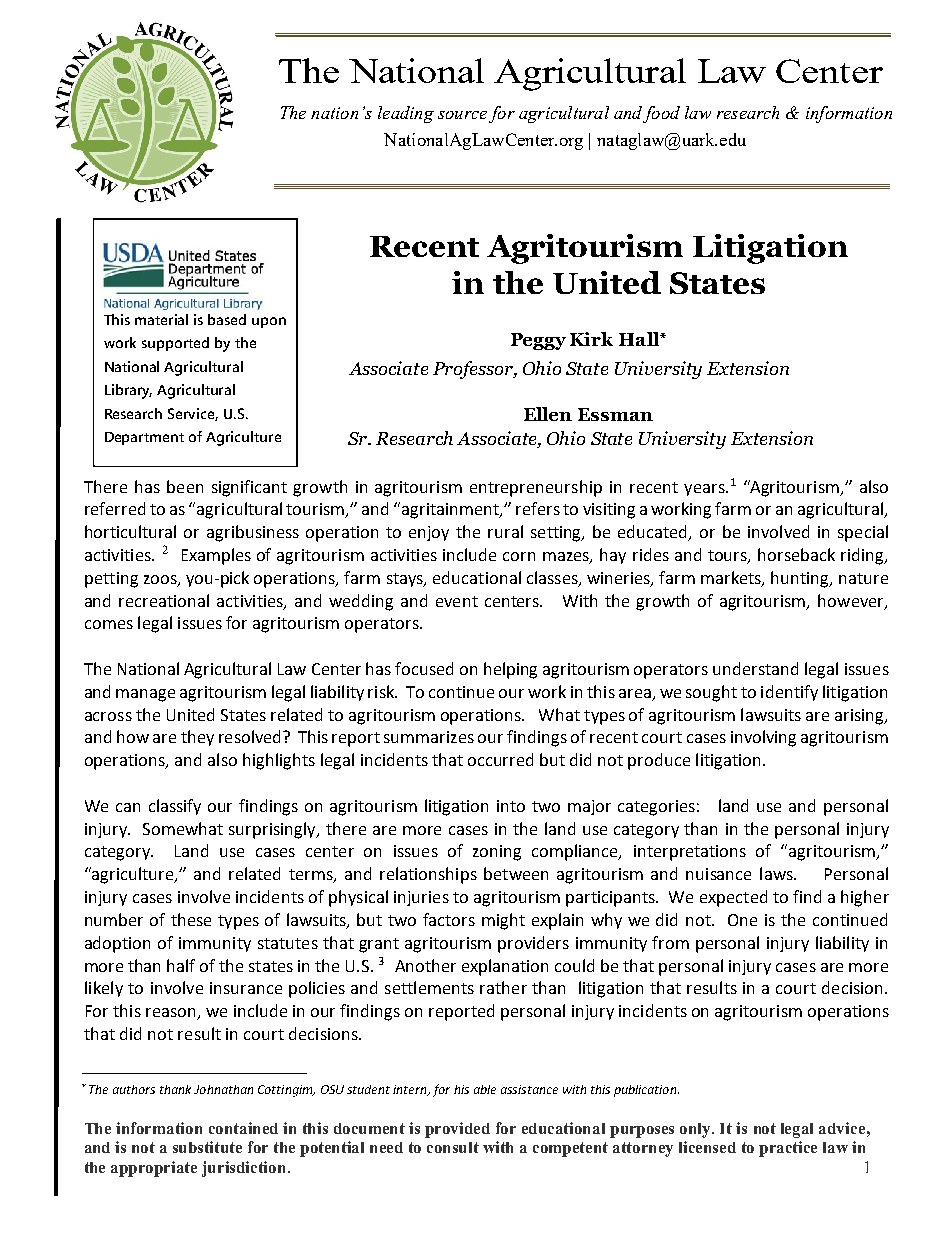  I want to click on years, so click(705, 490).
